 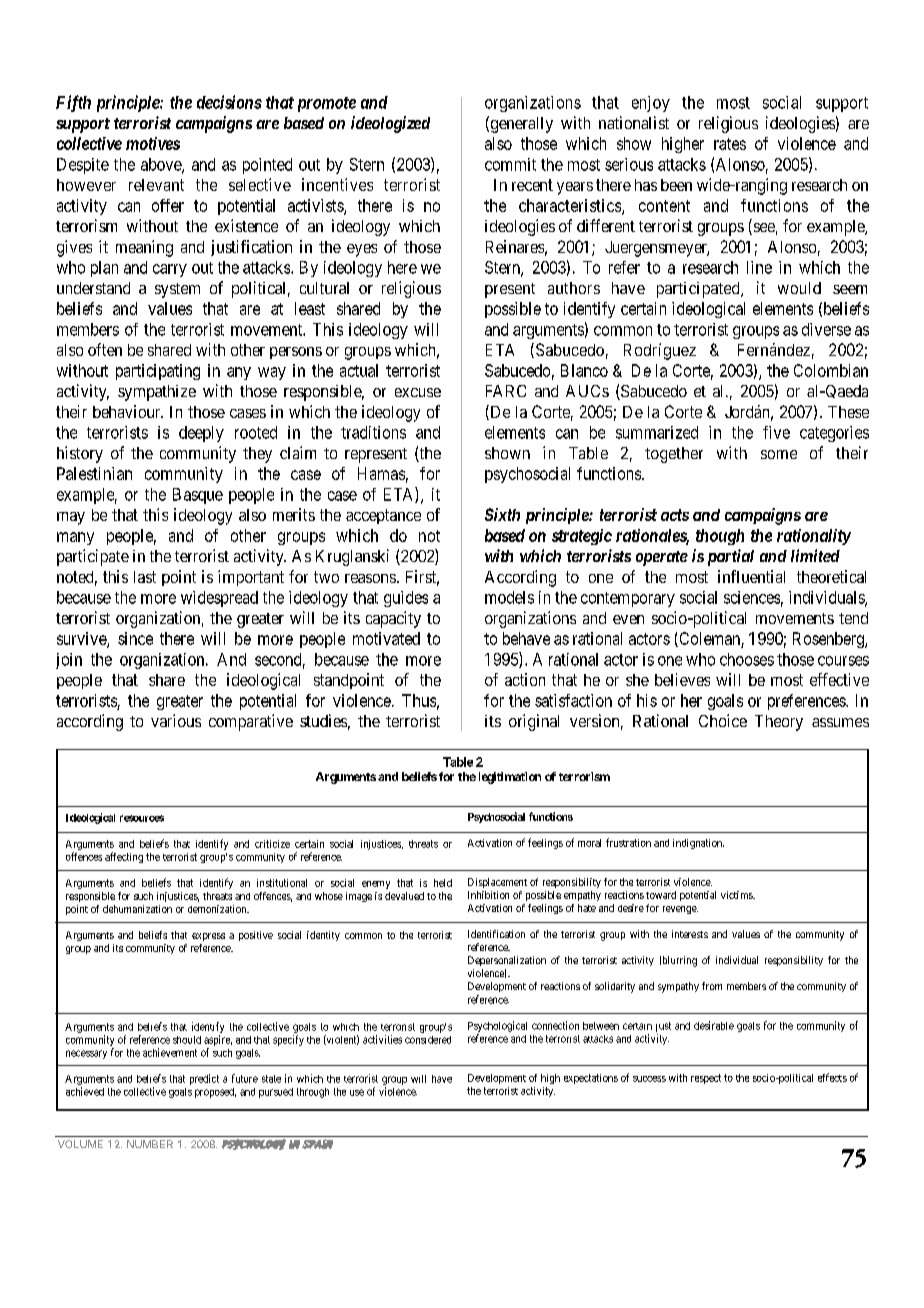 I want to click on Colombian, so click(x=831, y=370).
